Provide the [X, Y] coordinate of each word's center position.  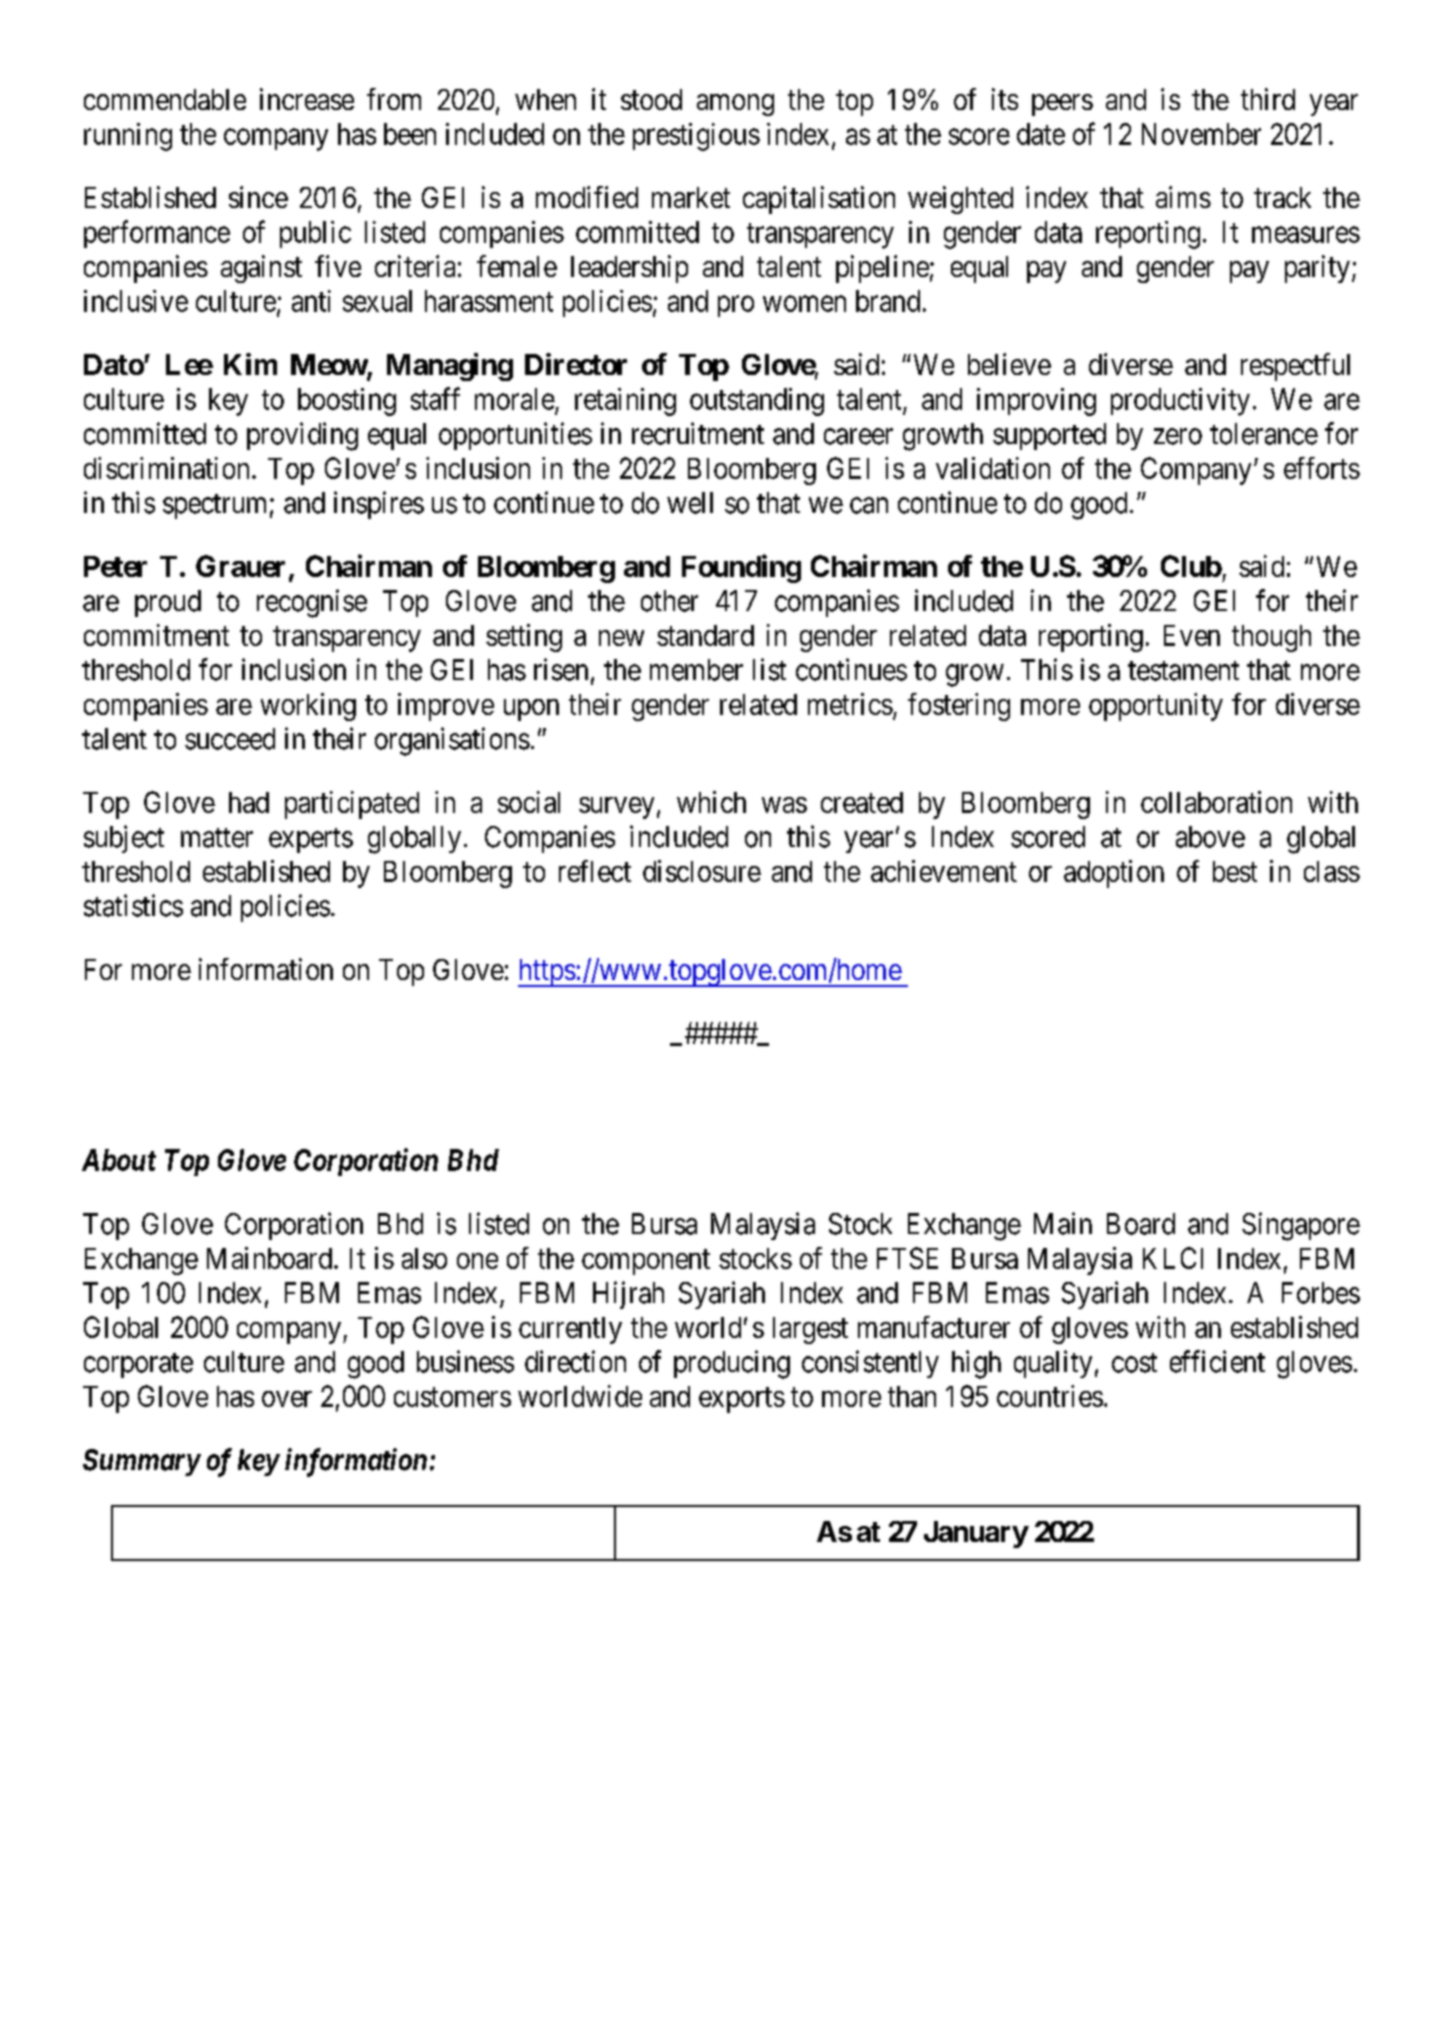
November [1201, 134]
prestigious [696, 137]
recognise [312, 603]
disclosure [702, 871]
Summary [141, 1462]
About [119, 1160]
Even [1192, 635]
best [1235, 871]
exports [742, 1400]
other [669, 601]
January [976, 1534]
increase [307, 99]
